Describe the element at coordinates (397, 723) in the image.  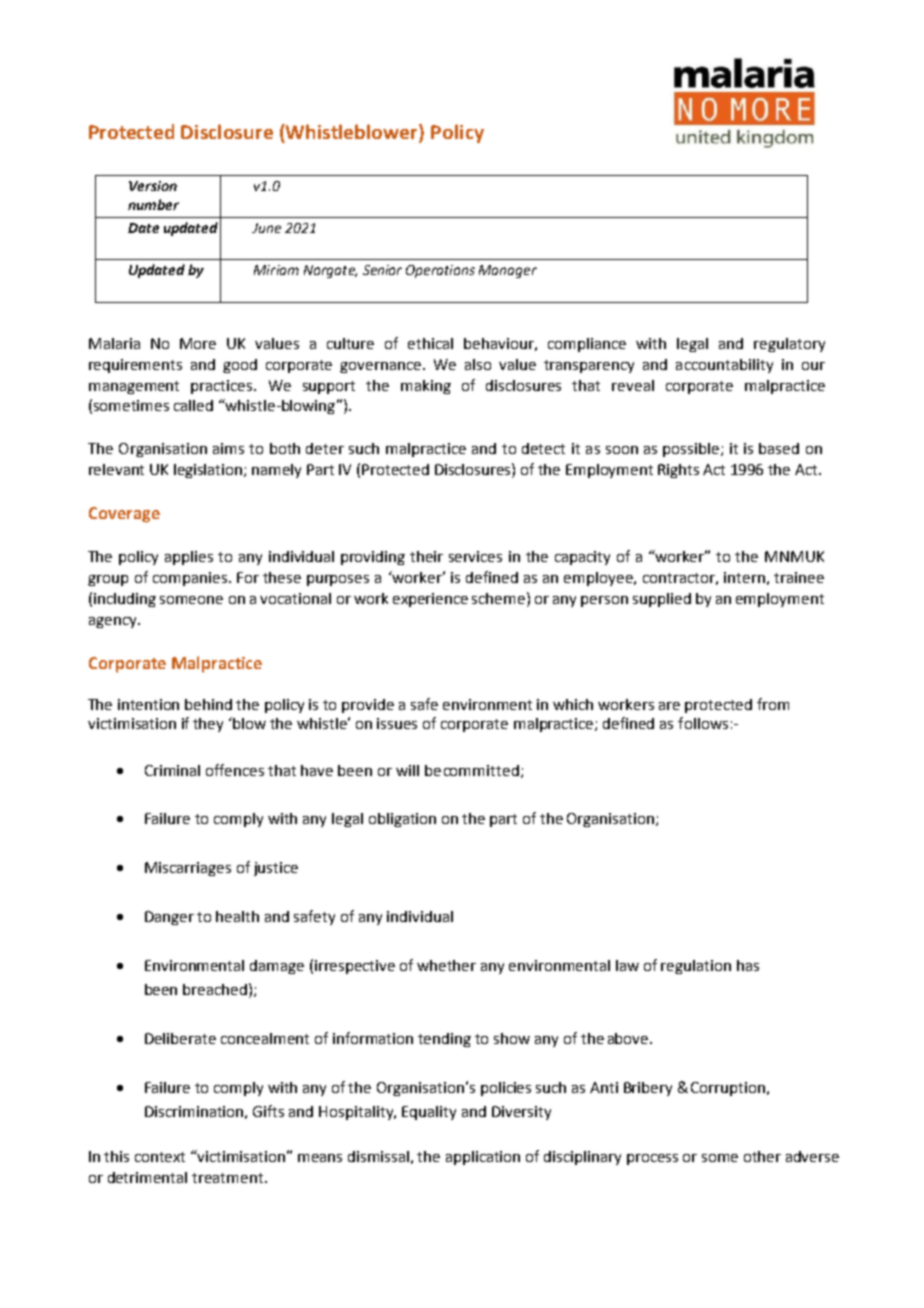
I see `issues` at that location.
